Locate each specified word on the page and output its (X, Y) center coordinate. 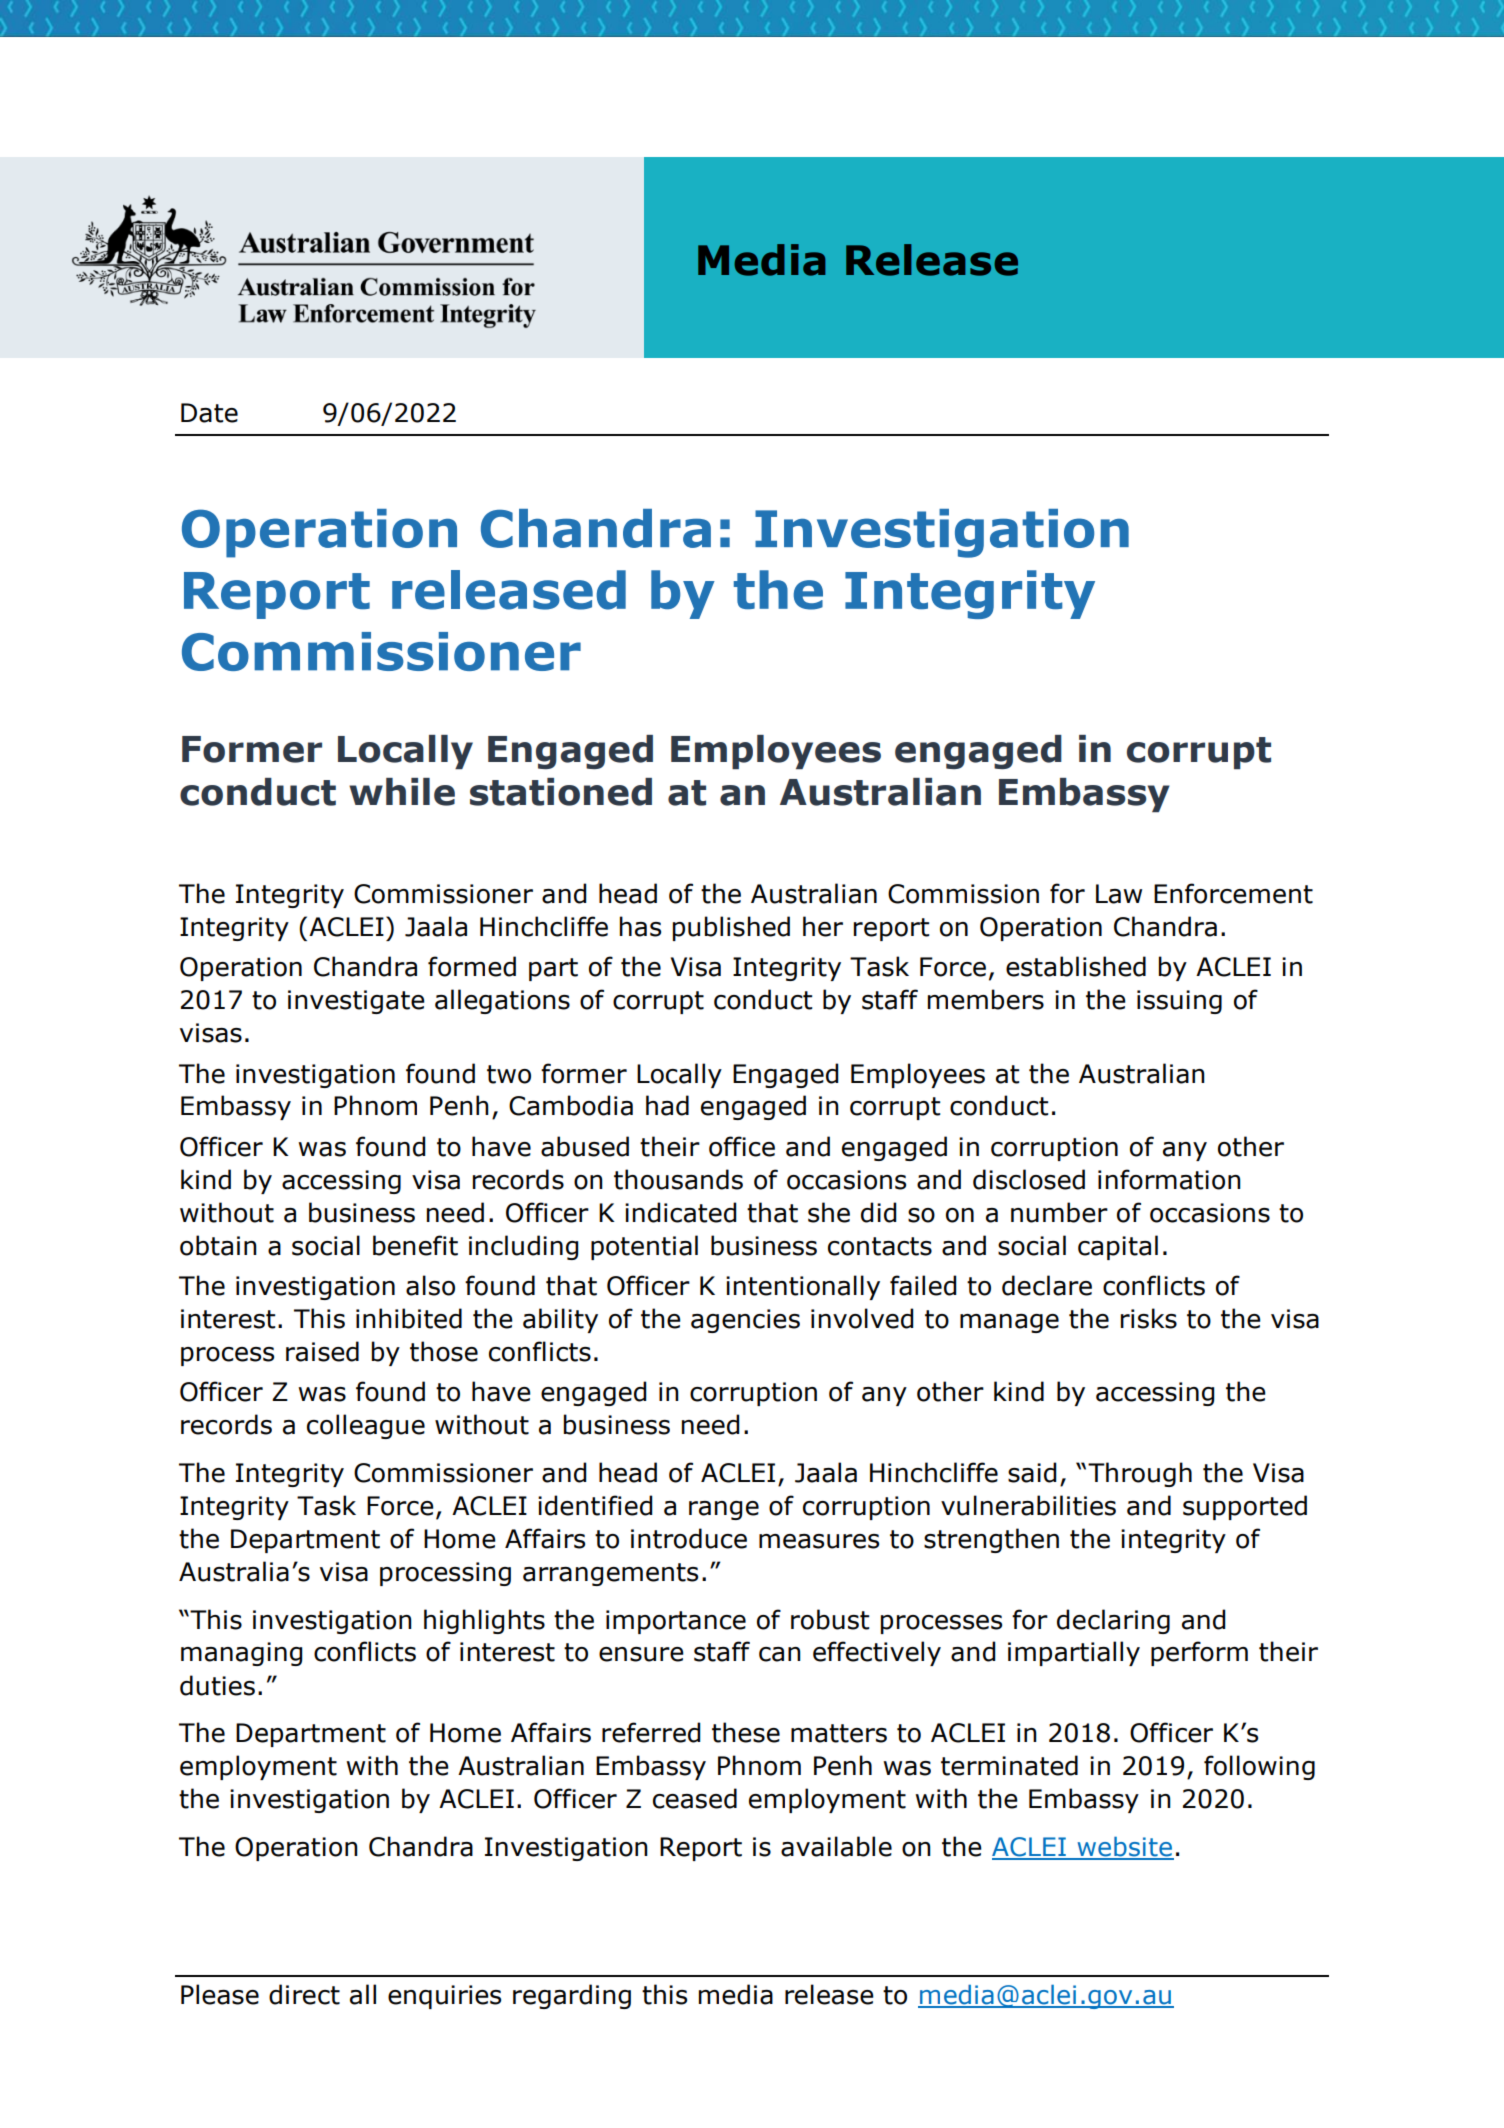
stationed (561, 792)
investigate (356, 1002)
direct (304, 1994)
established (1076, 966)
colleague (366, 1426)
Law (1119, 894)
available (836, 1846)
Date (209, 413)
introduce (689, 1538)
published (731, 928)
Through (1140, 1474)
